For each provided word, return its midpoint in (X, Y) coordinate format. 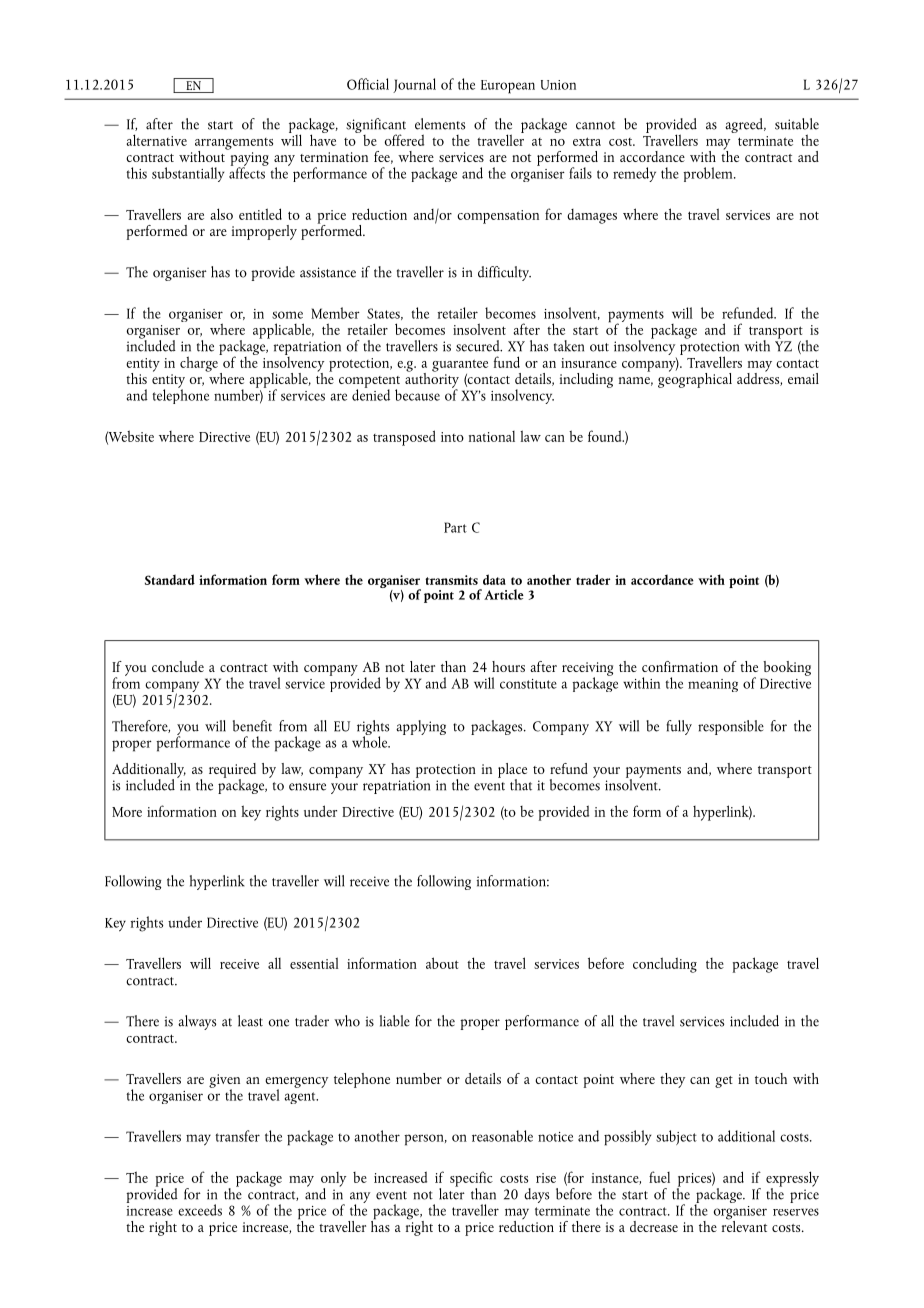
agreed (745, 125)
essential (314, 963)
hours (508, 666)
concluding (665, 965)
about (442, 963)
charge (200, 363)
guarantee (460, 365)
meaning (713, 685)
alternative (156, 140)
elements (440, 124)
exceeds (200, 1210)
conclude (178, 666)
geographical (695, 379)
